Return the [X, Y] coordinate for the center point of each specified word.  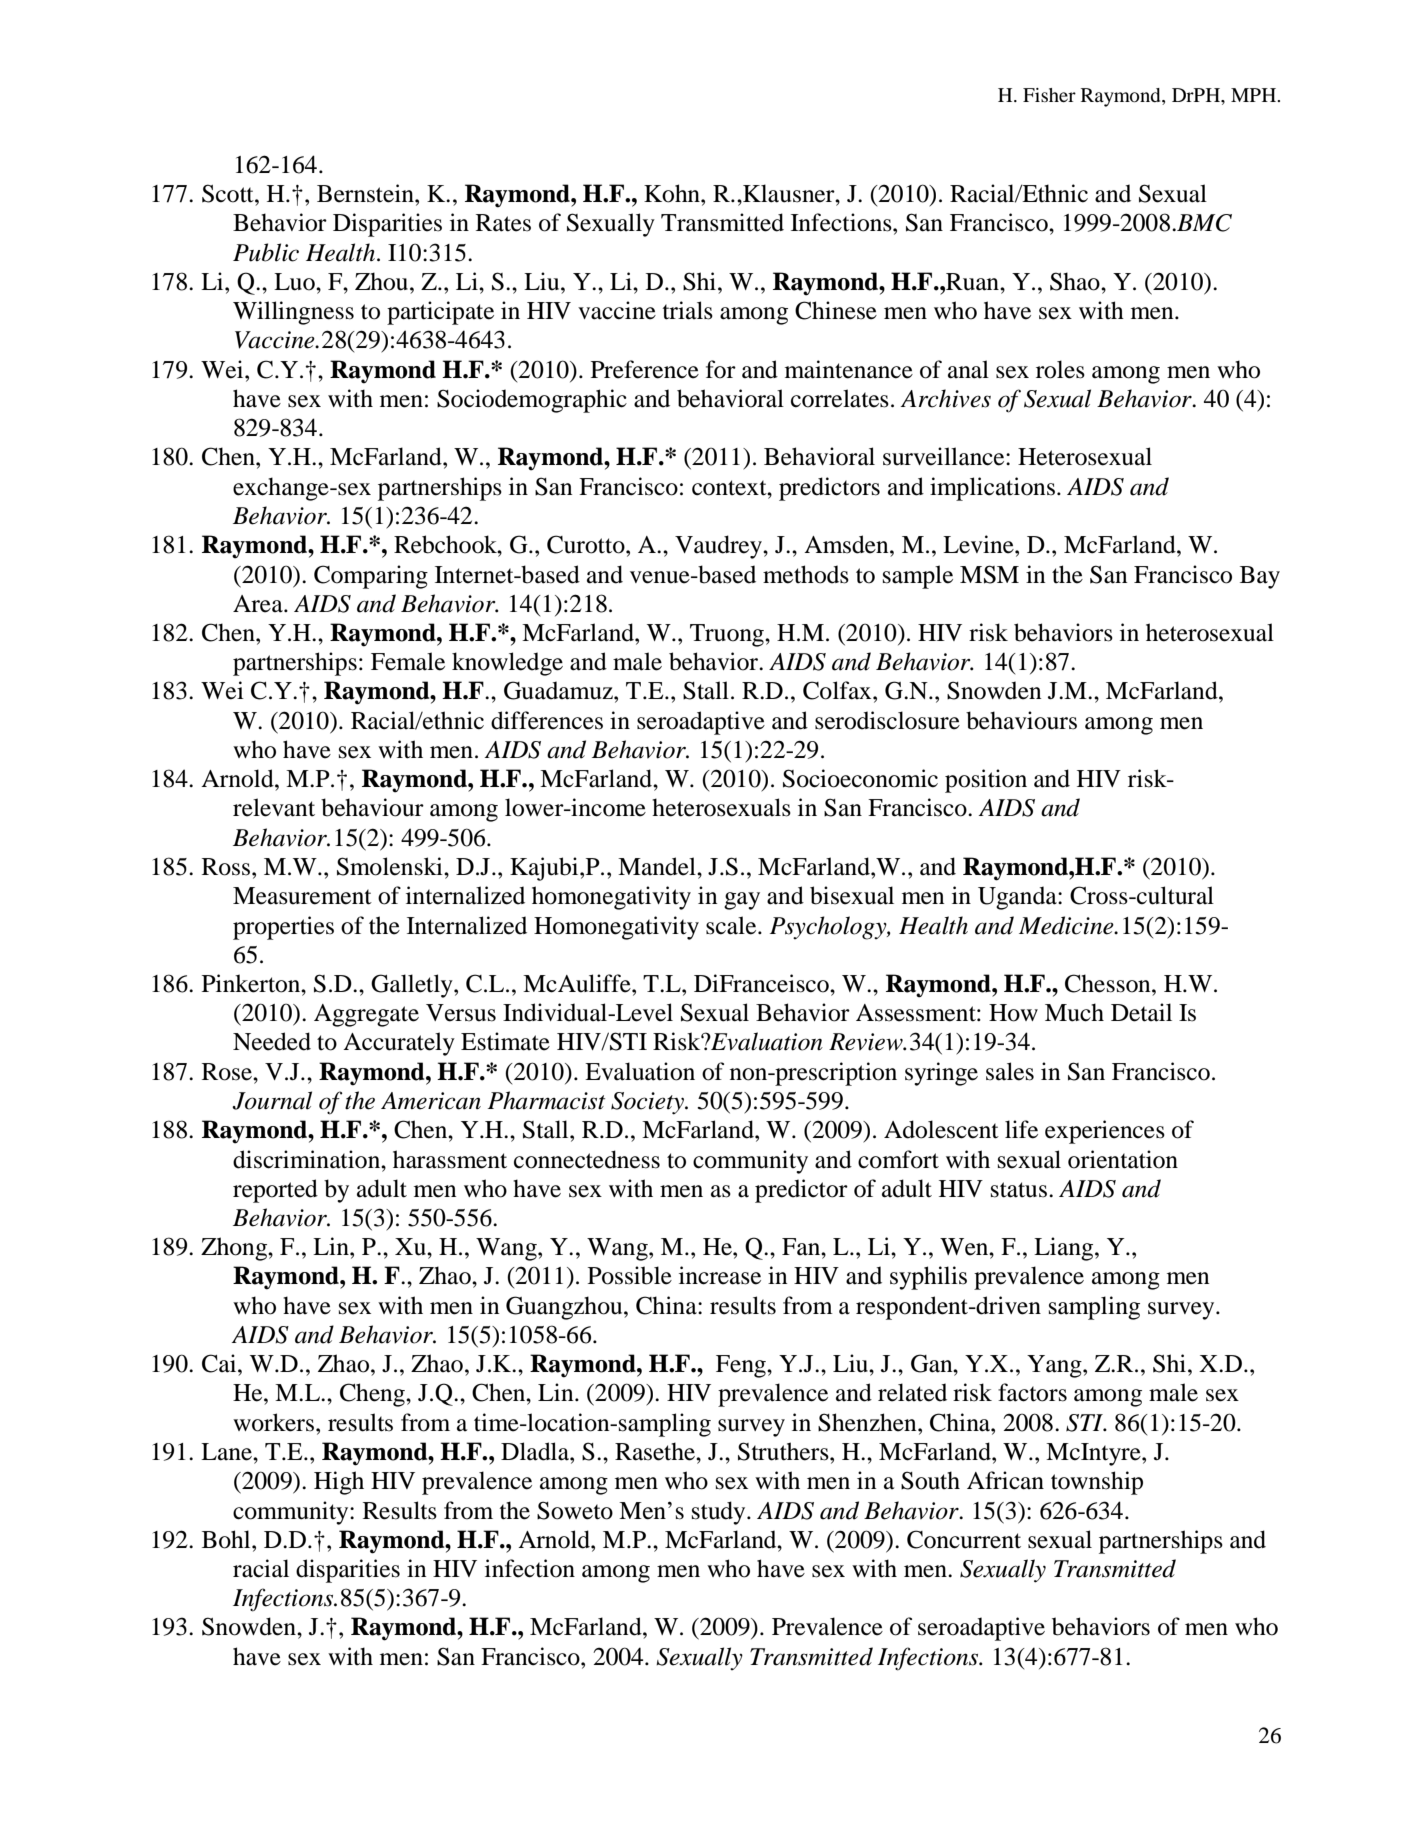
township [1097, 1483]
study [720, 1513]
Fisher [1049, 95]
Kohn [673, 193]
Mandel [658, 866]
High [339, 1483]
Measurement [302, 896]
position [986, 781]
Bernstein [366, 193]
